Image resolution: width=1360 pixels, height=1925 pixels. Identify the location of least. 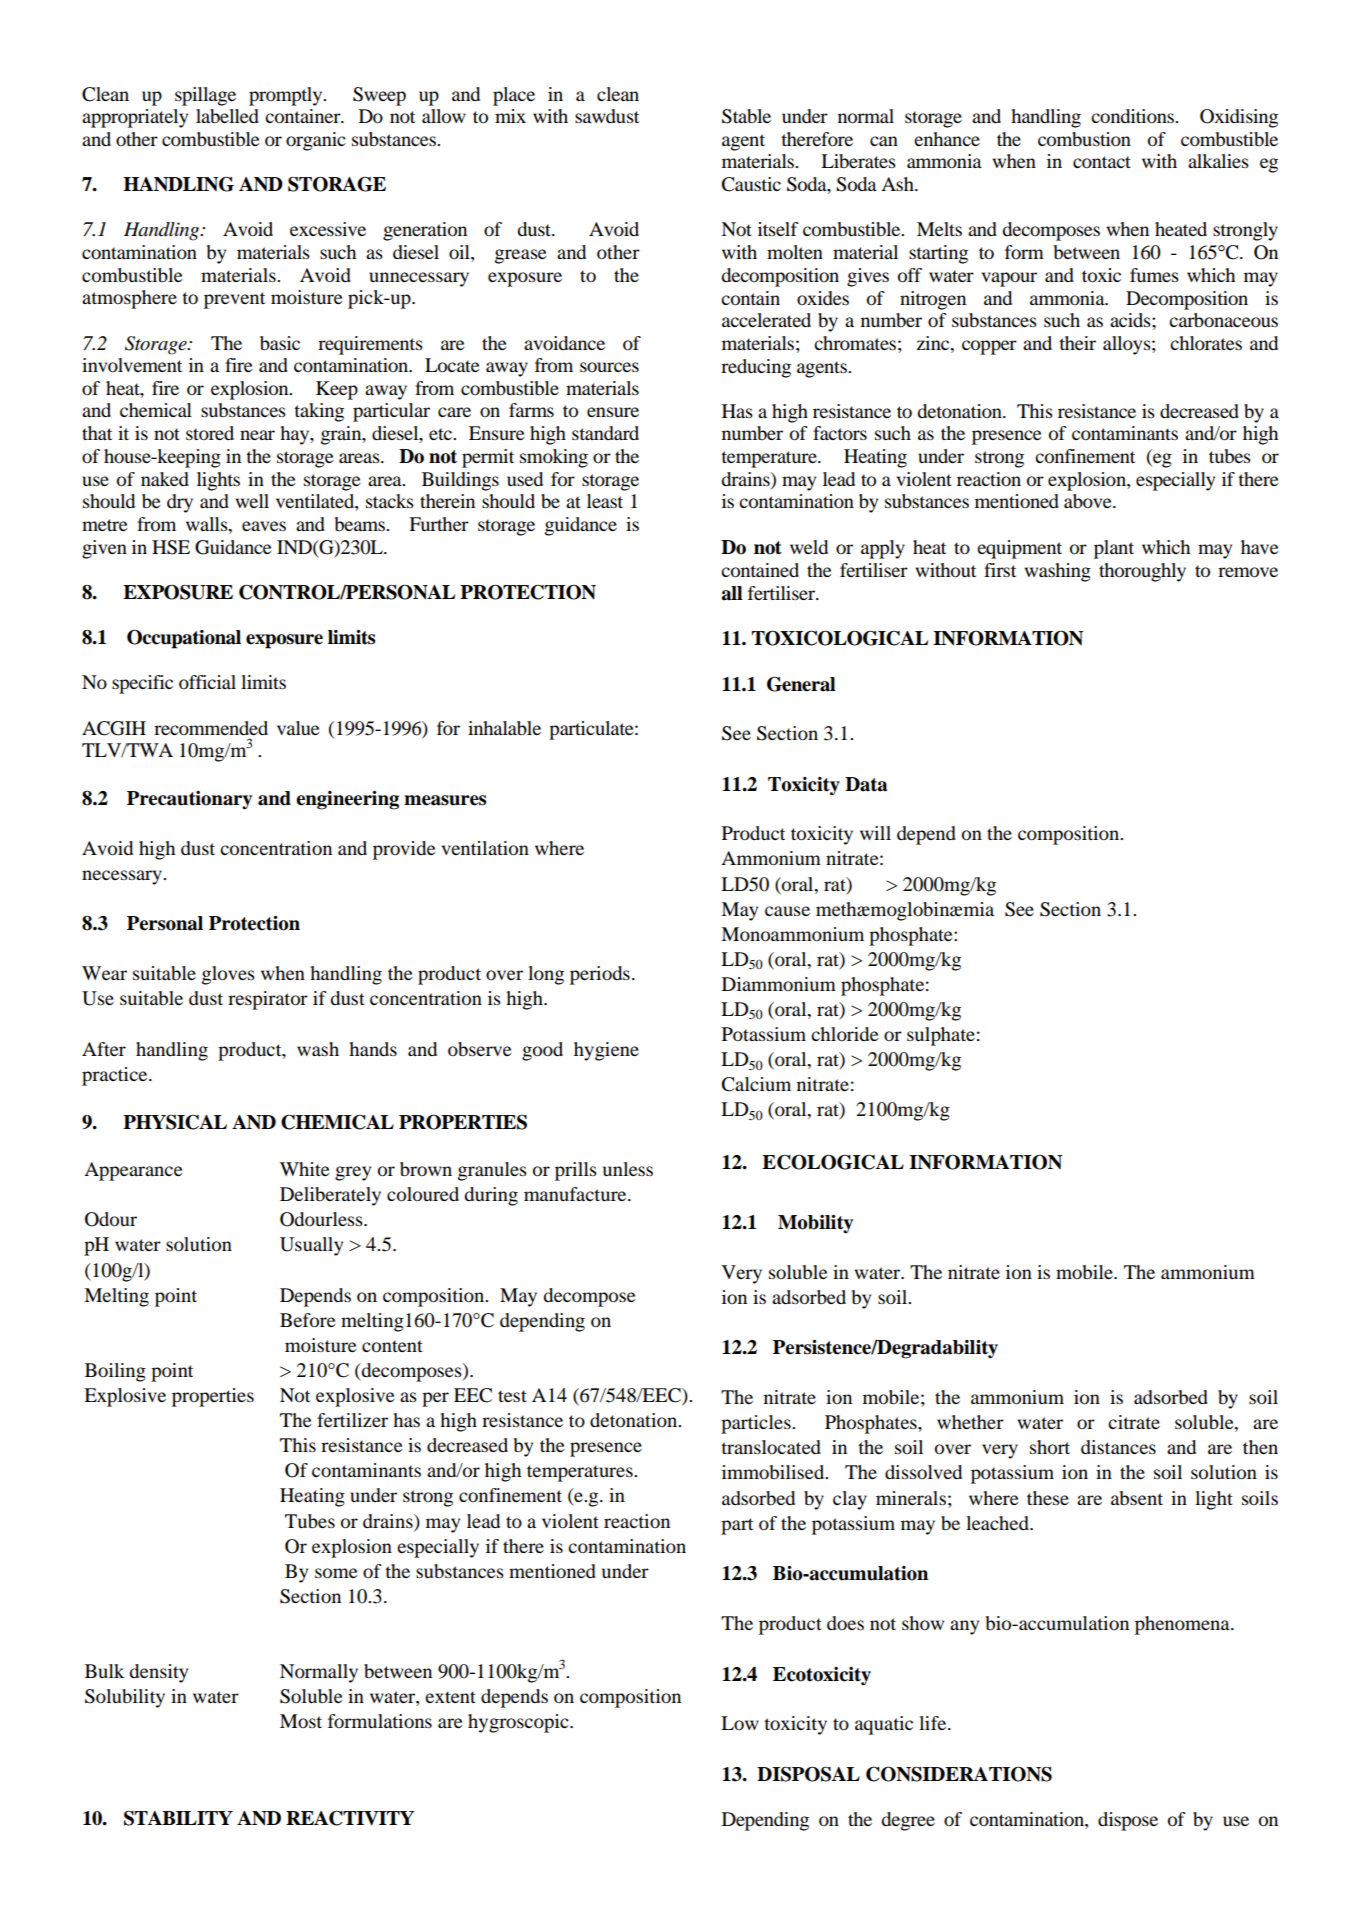
(605, 501).
